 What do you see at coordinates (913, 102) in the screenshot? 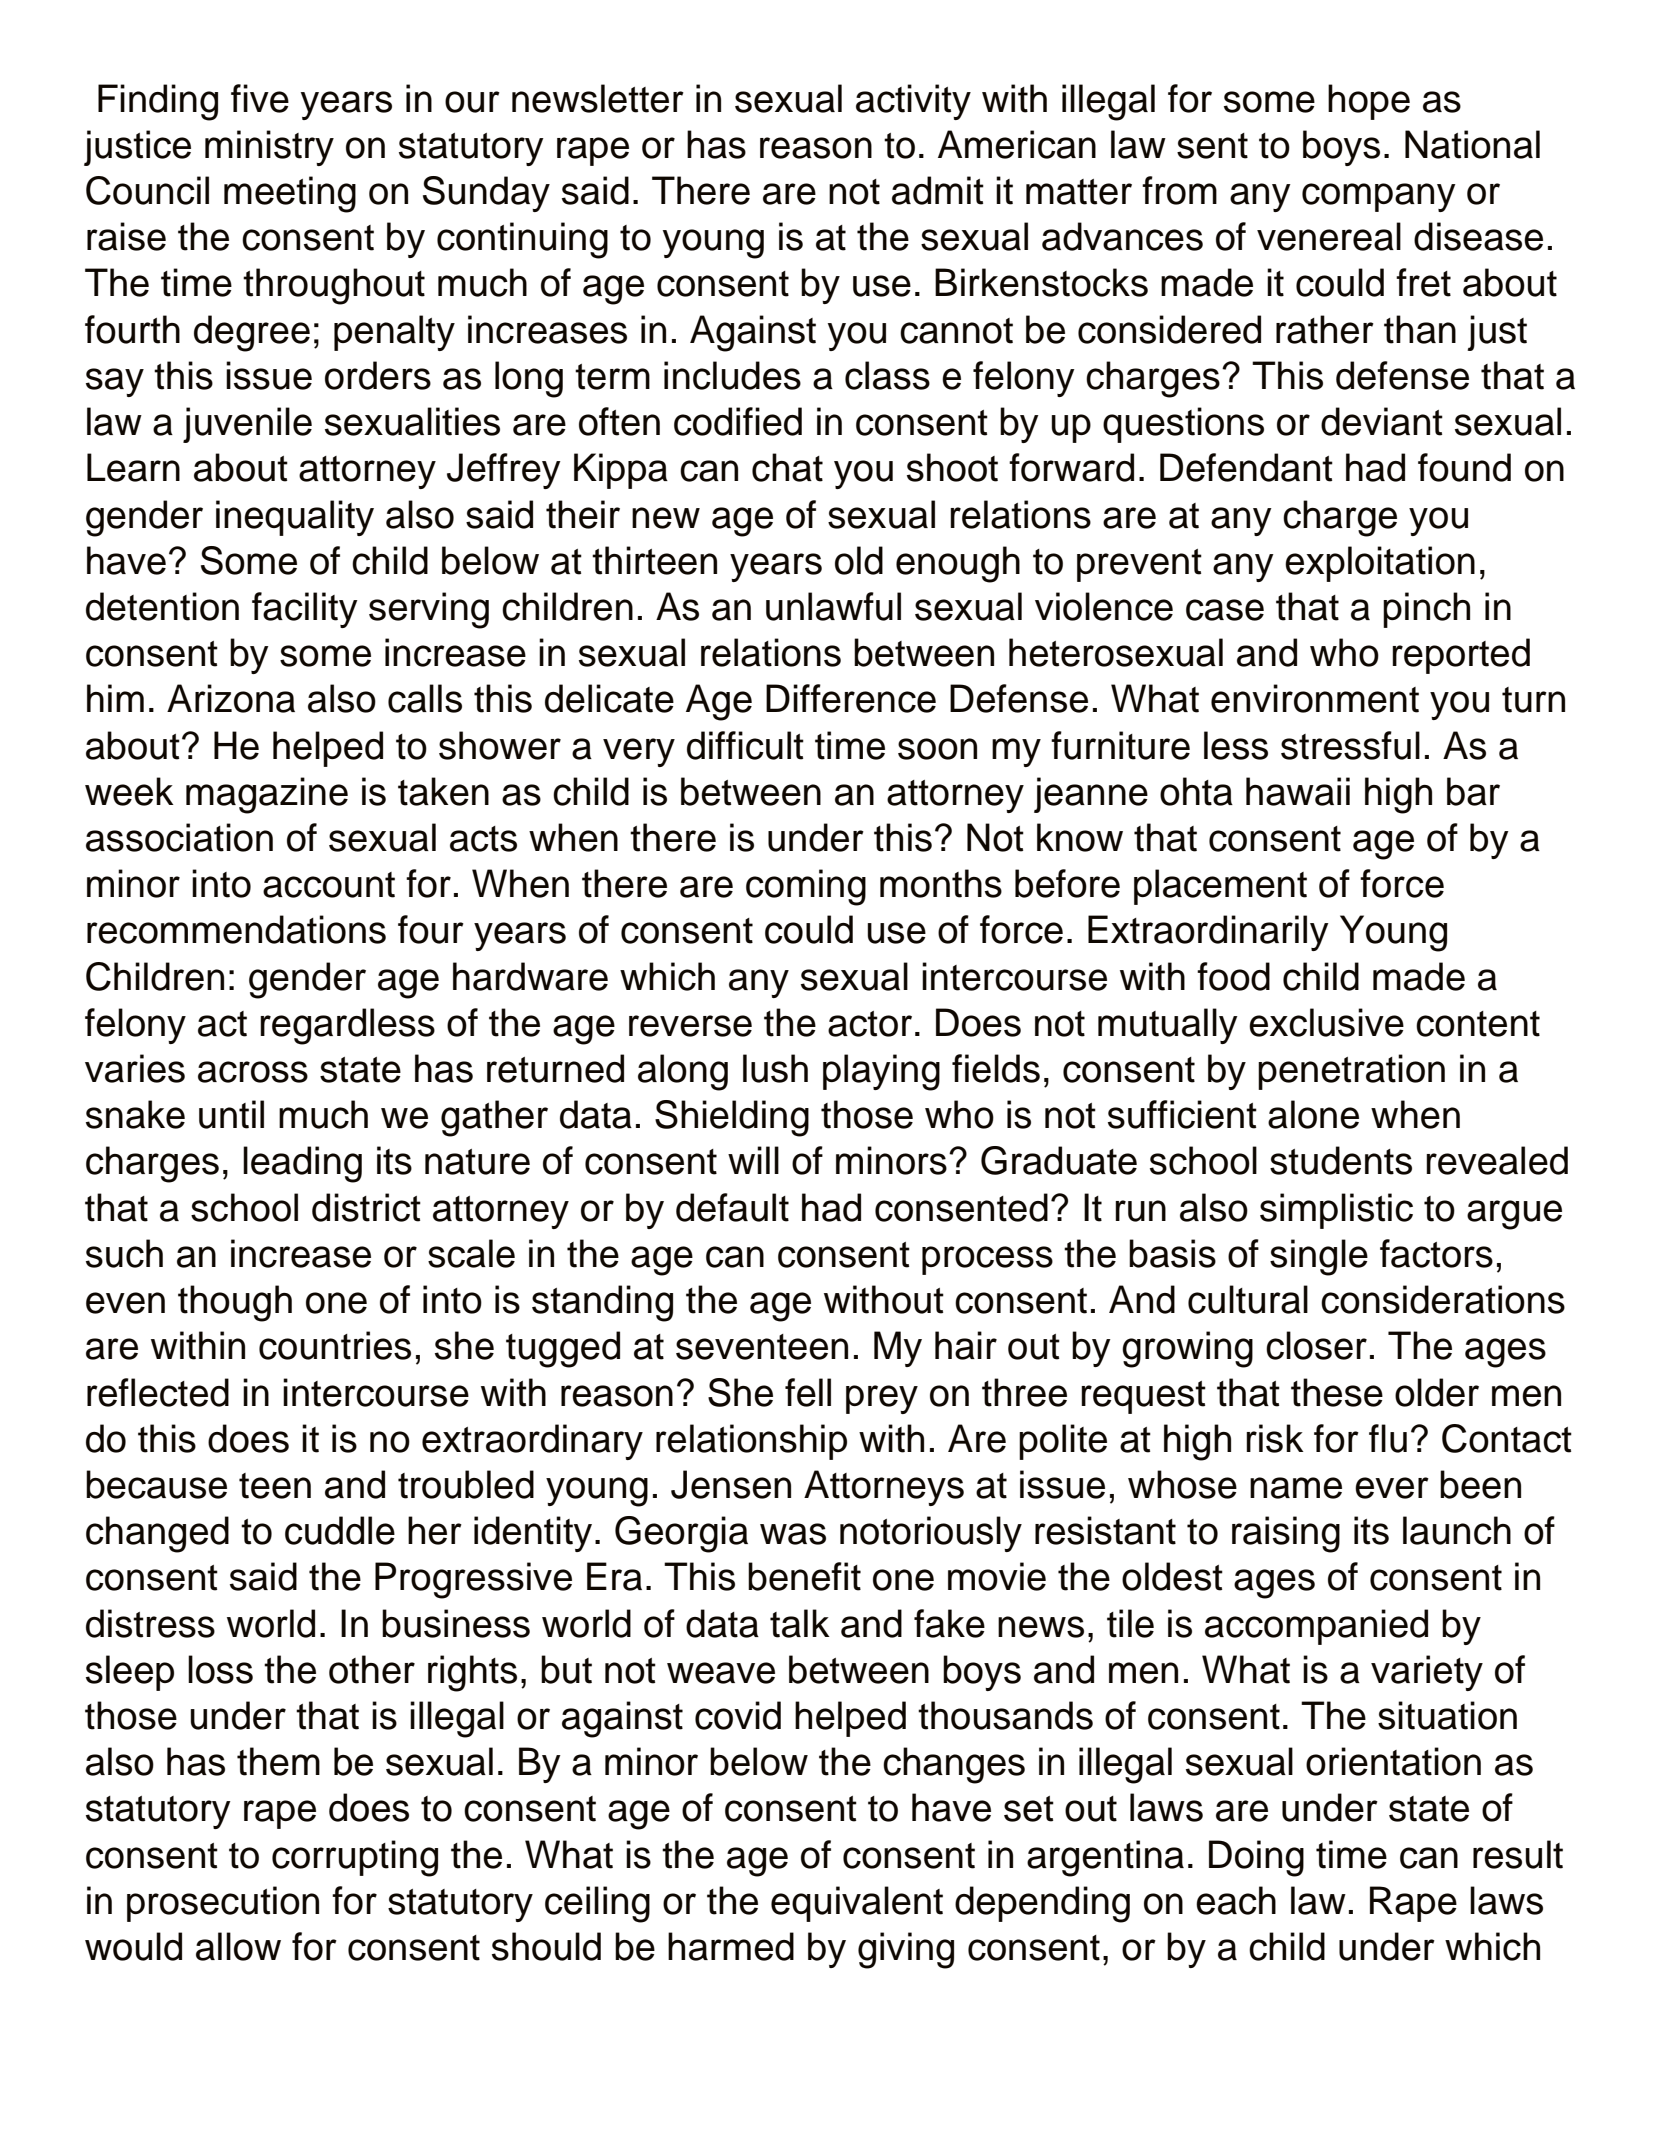
I see `activity` at bounding box center [913, 102].
